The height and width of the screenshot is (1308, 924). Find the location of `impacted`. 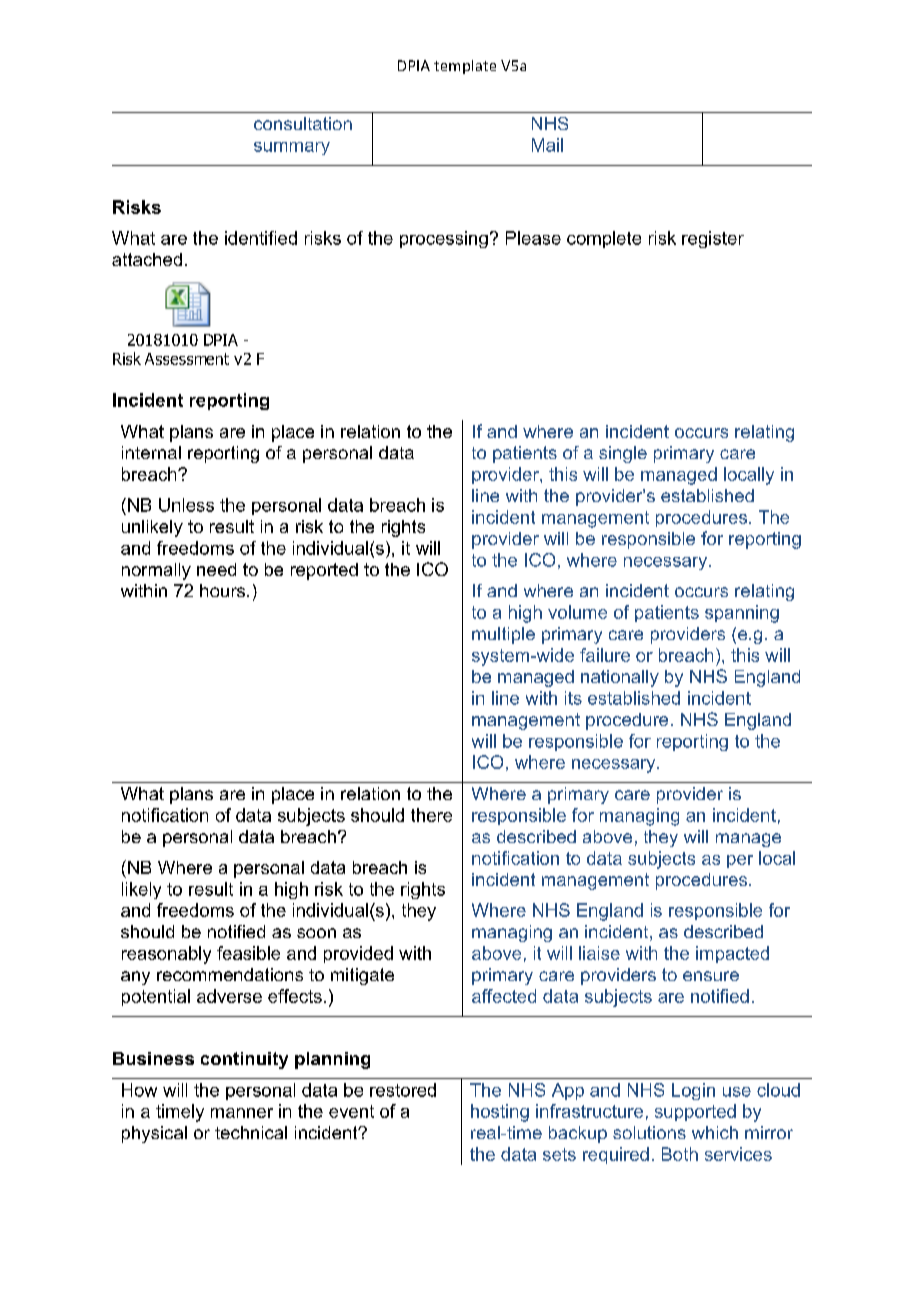

impacted is located at coordinates (732, 954).
